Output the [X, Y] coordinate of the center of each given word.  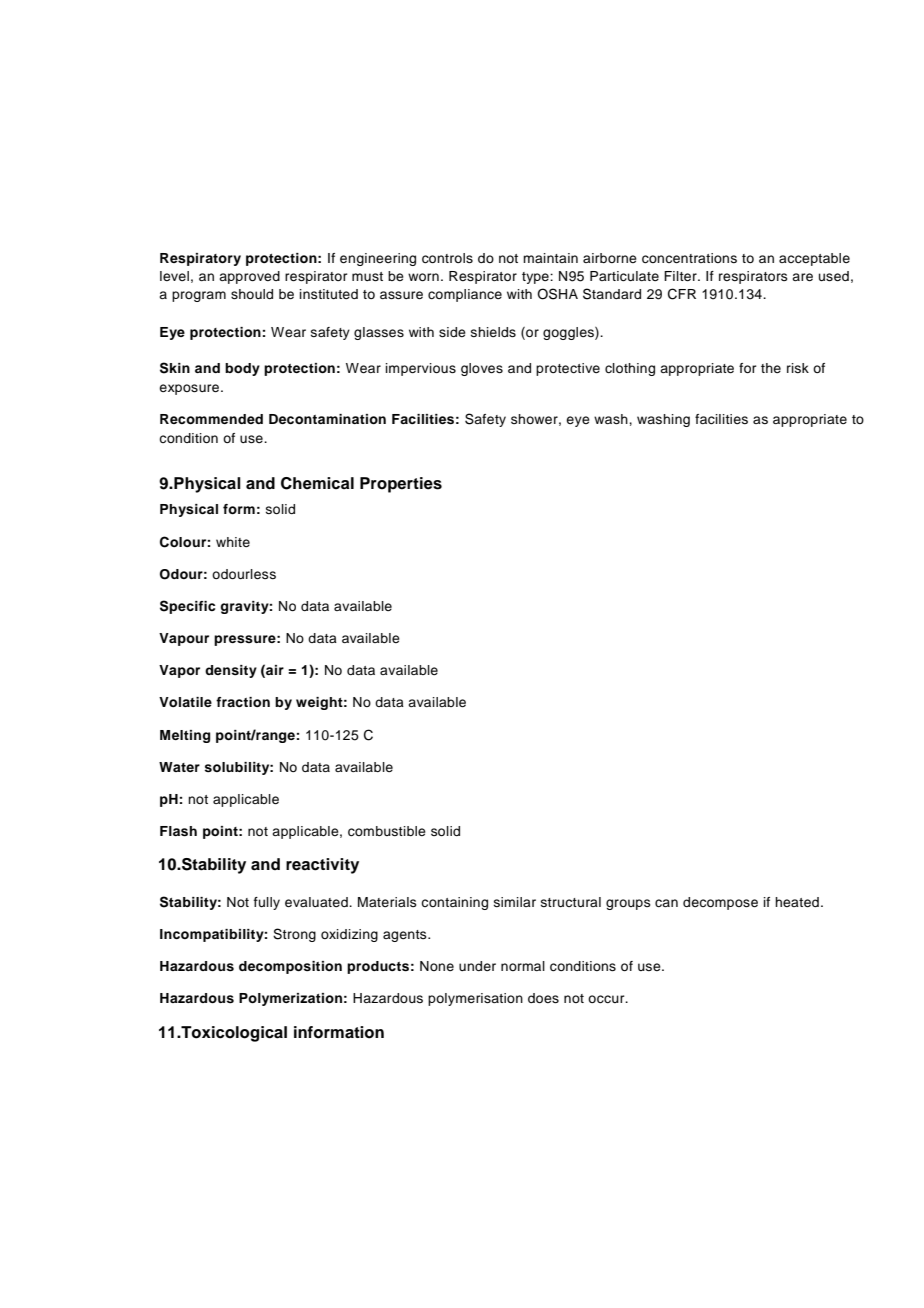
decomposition [290, 967]
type [536, 278]
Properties [401, 485]
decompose [720, 903]
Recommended [211, 419]
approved [249, 277]
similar [515, 902]
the [771, 368]
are [802, 277]
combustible [387, 831]
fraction [243, 702]
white [233, 542]
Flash [178, 831]
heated [797, 902]
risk [798, 368]
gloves [482, 369]
